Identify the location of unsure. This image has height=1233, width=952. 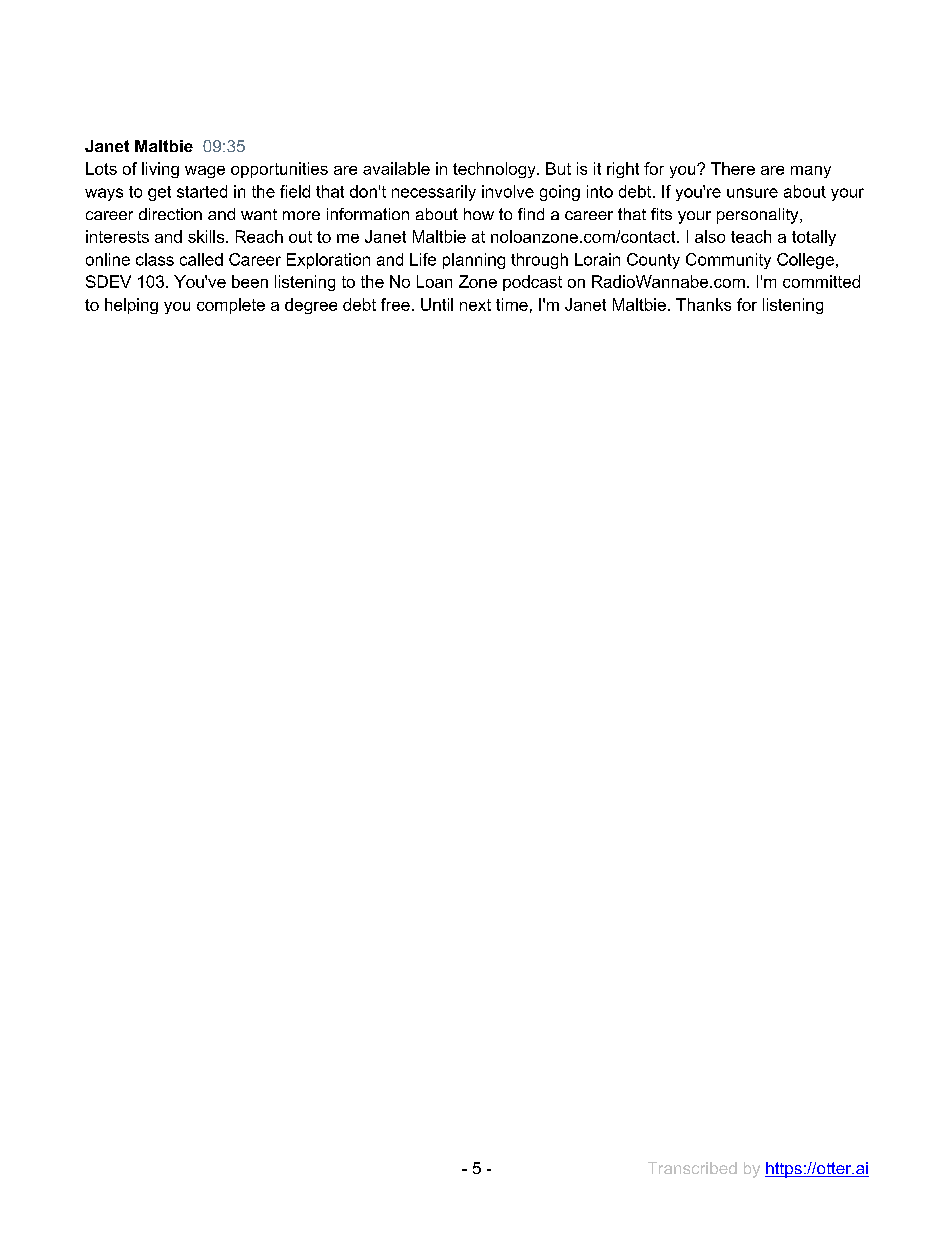
(752, 193).
